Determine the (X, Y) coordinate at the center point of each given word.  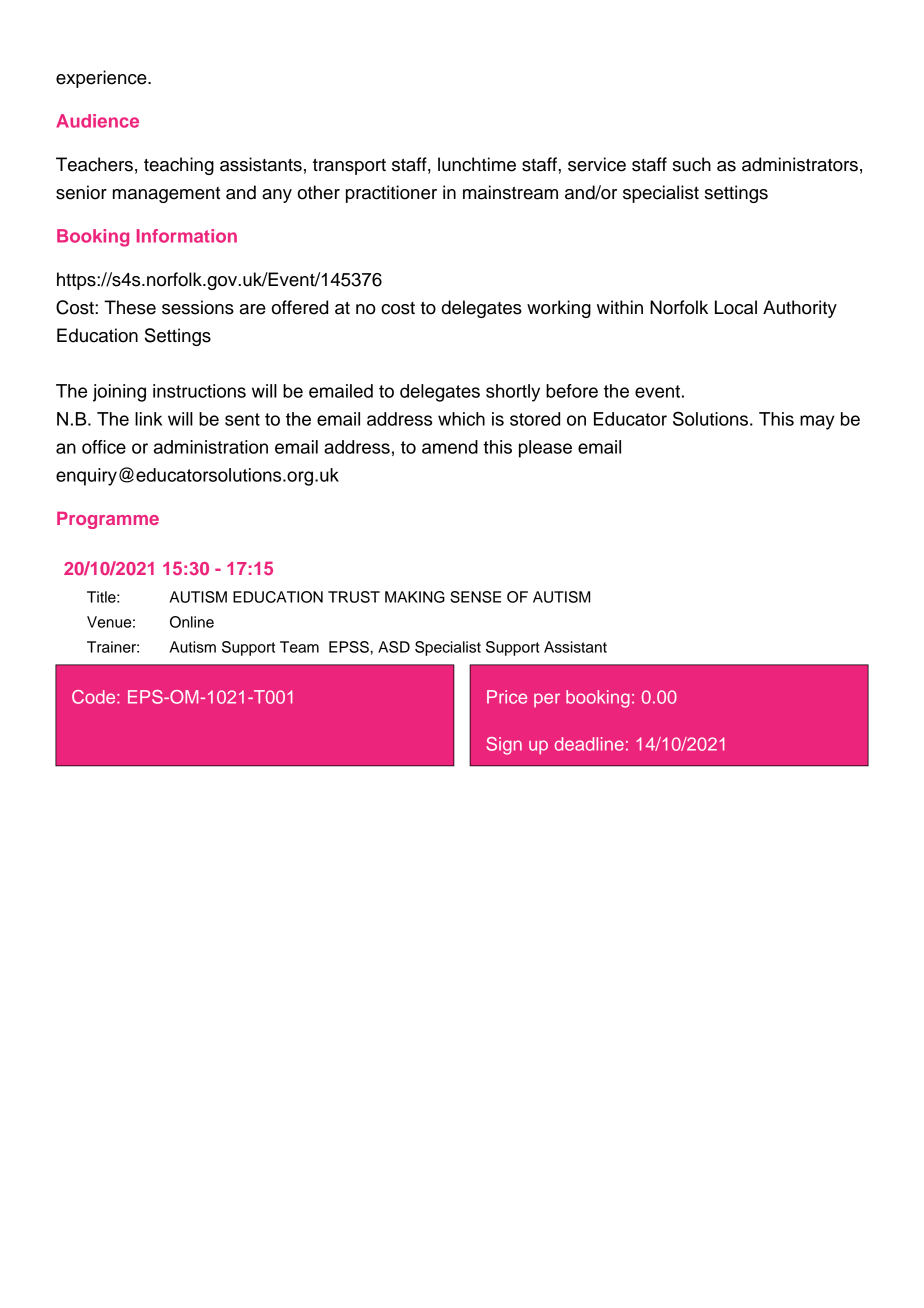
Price (507, 697)
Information (187, 236)
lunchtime (477, 164)
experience (102, 79)
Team (299, 647)
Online (192, 622)
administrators (800, 164)
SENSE (475, 597)
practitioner (391, 194)
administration (211, 447)
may (817, 422)
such (692, 164)
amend (450, 447)
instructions (199, 391)
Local (736, 307)
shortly (513, 393)
